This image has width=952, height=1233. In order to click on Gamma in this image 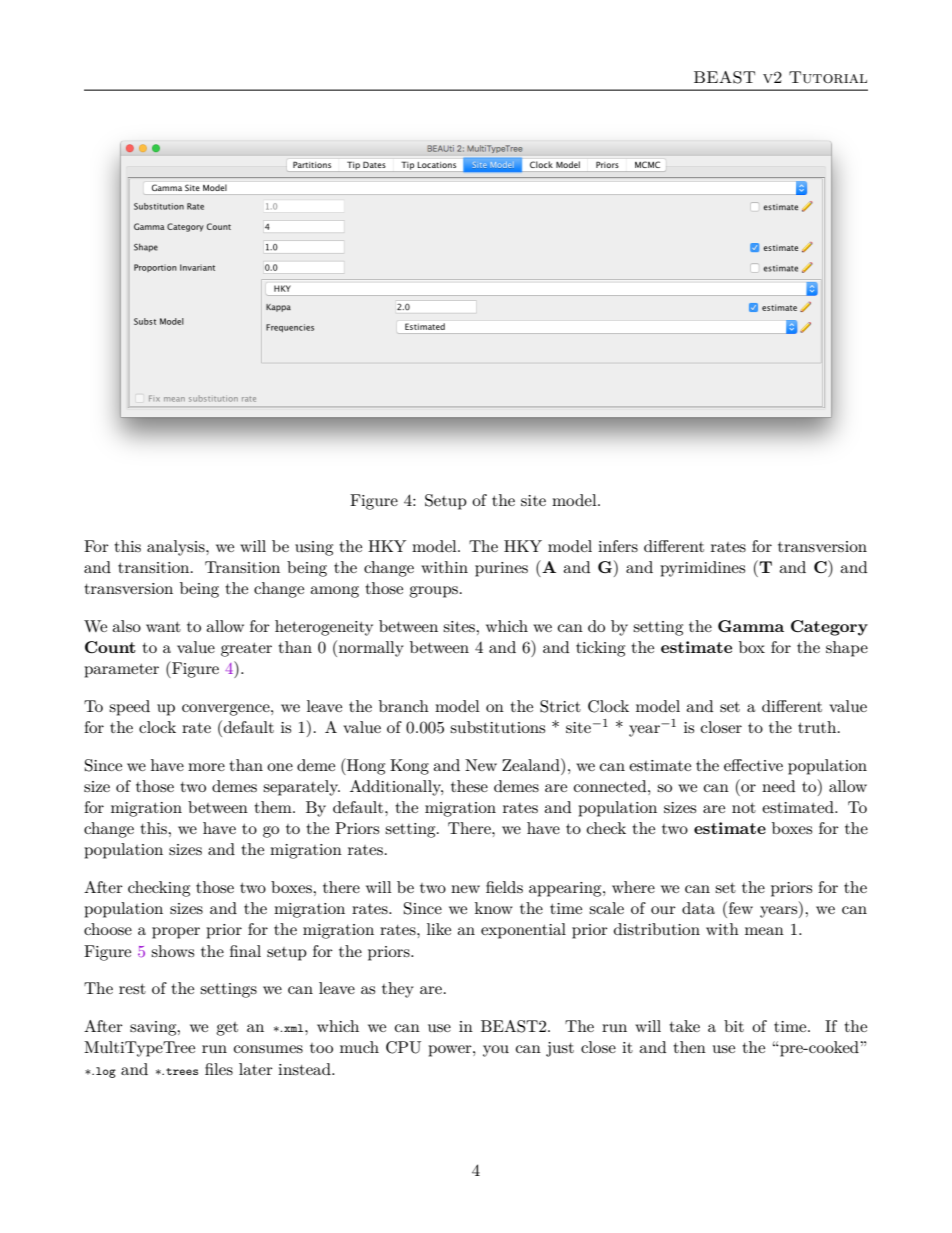, I will do `click(751, 626)`.
